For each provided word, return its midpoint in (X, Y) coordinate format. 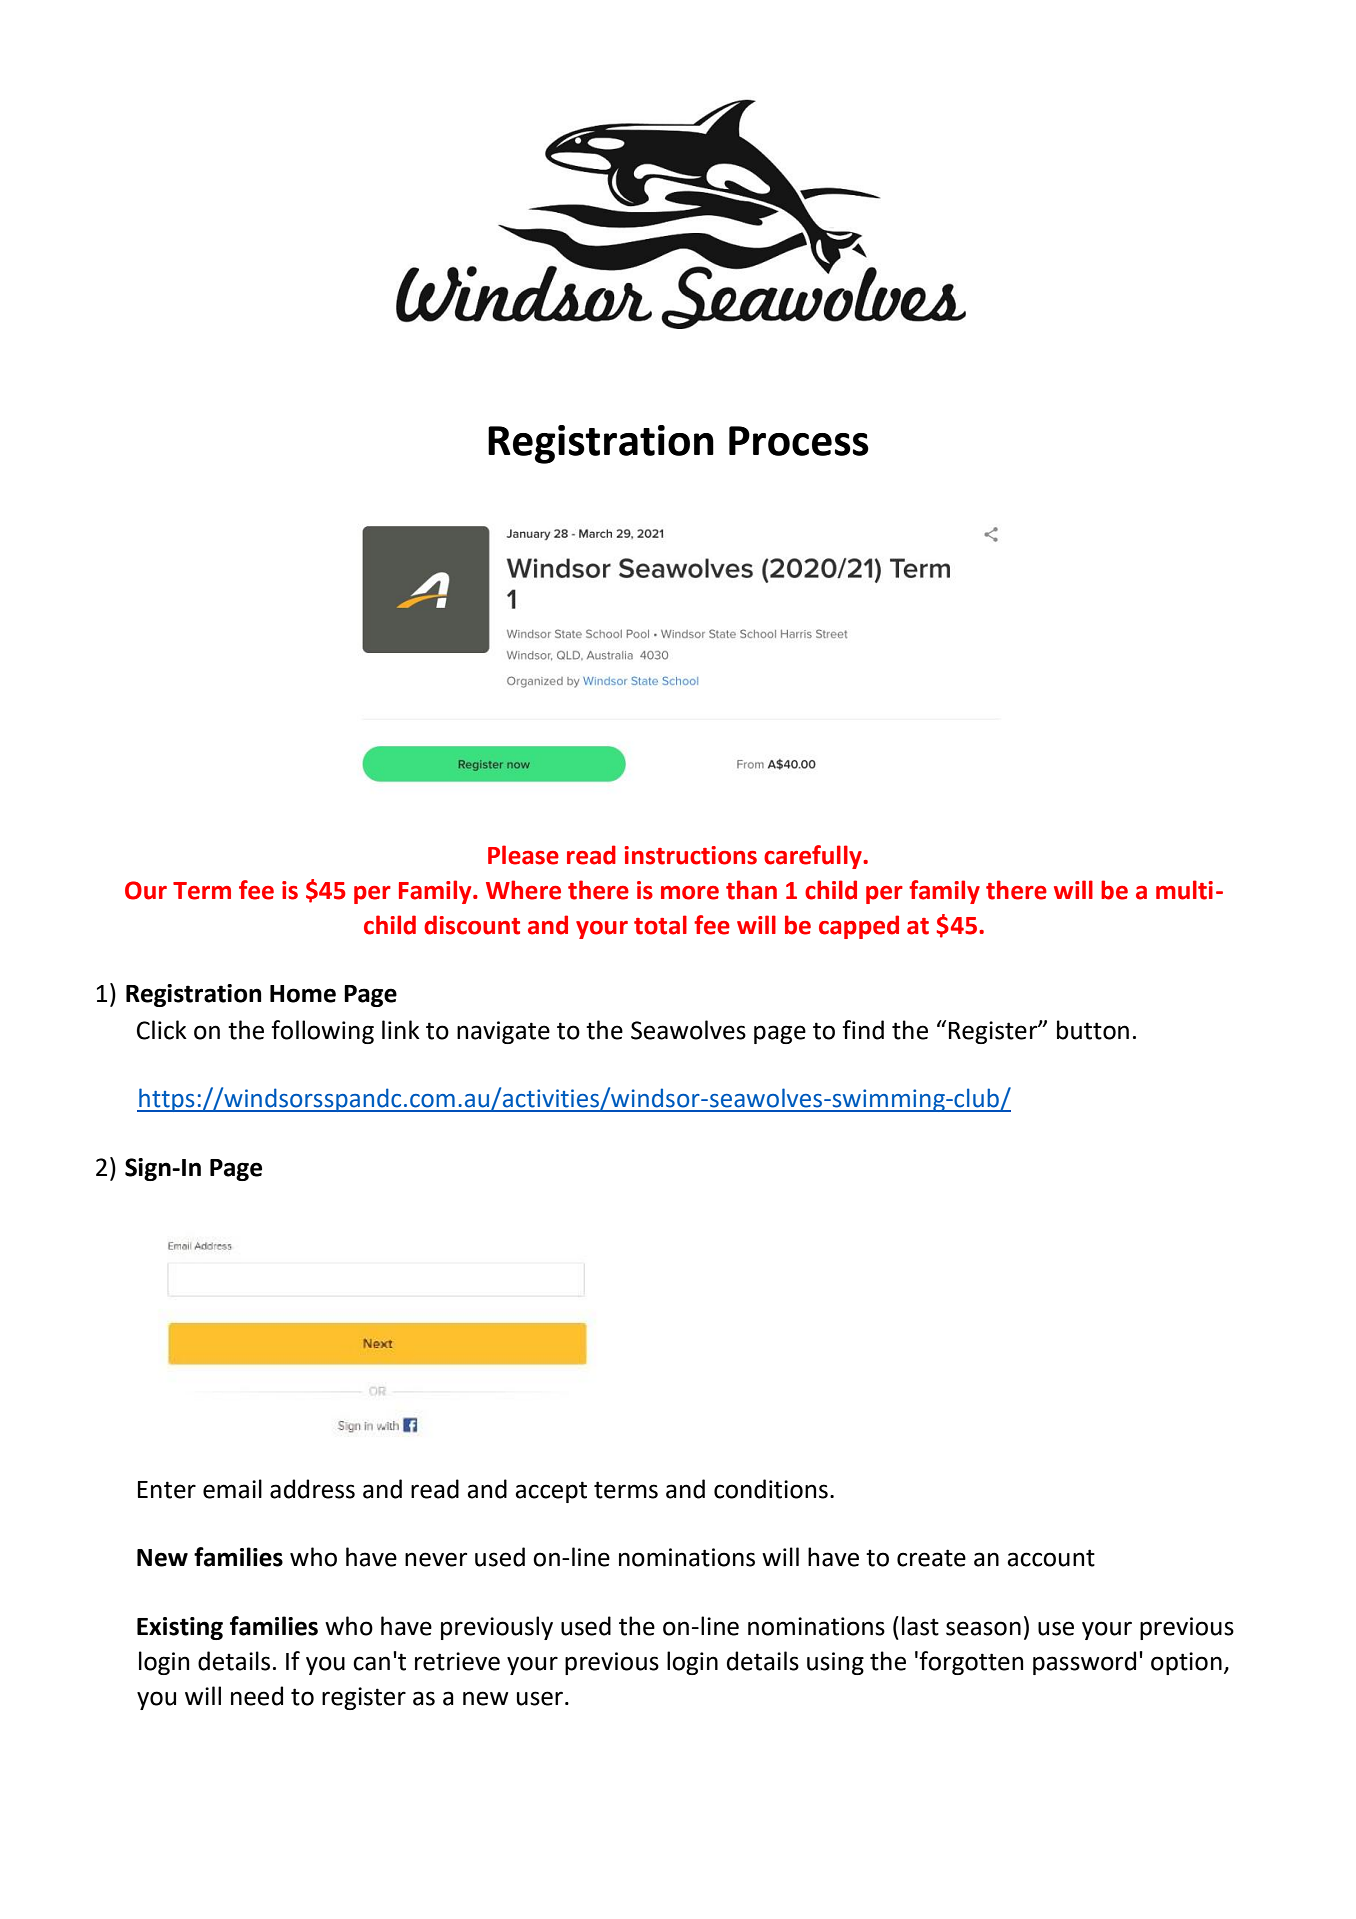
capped (859, 927)
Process (799, 441)
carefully (814, 857)
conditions (771, 1489)
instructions (690, 855)
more (690, 893)
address (312, 1489)
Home (303, 994)
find (863, 1030)
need (257, 1696)
